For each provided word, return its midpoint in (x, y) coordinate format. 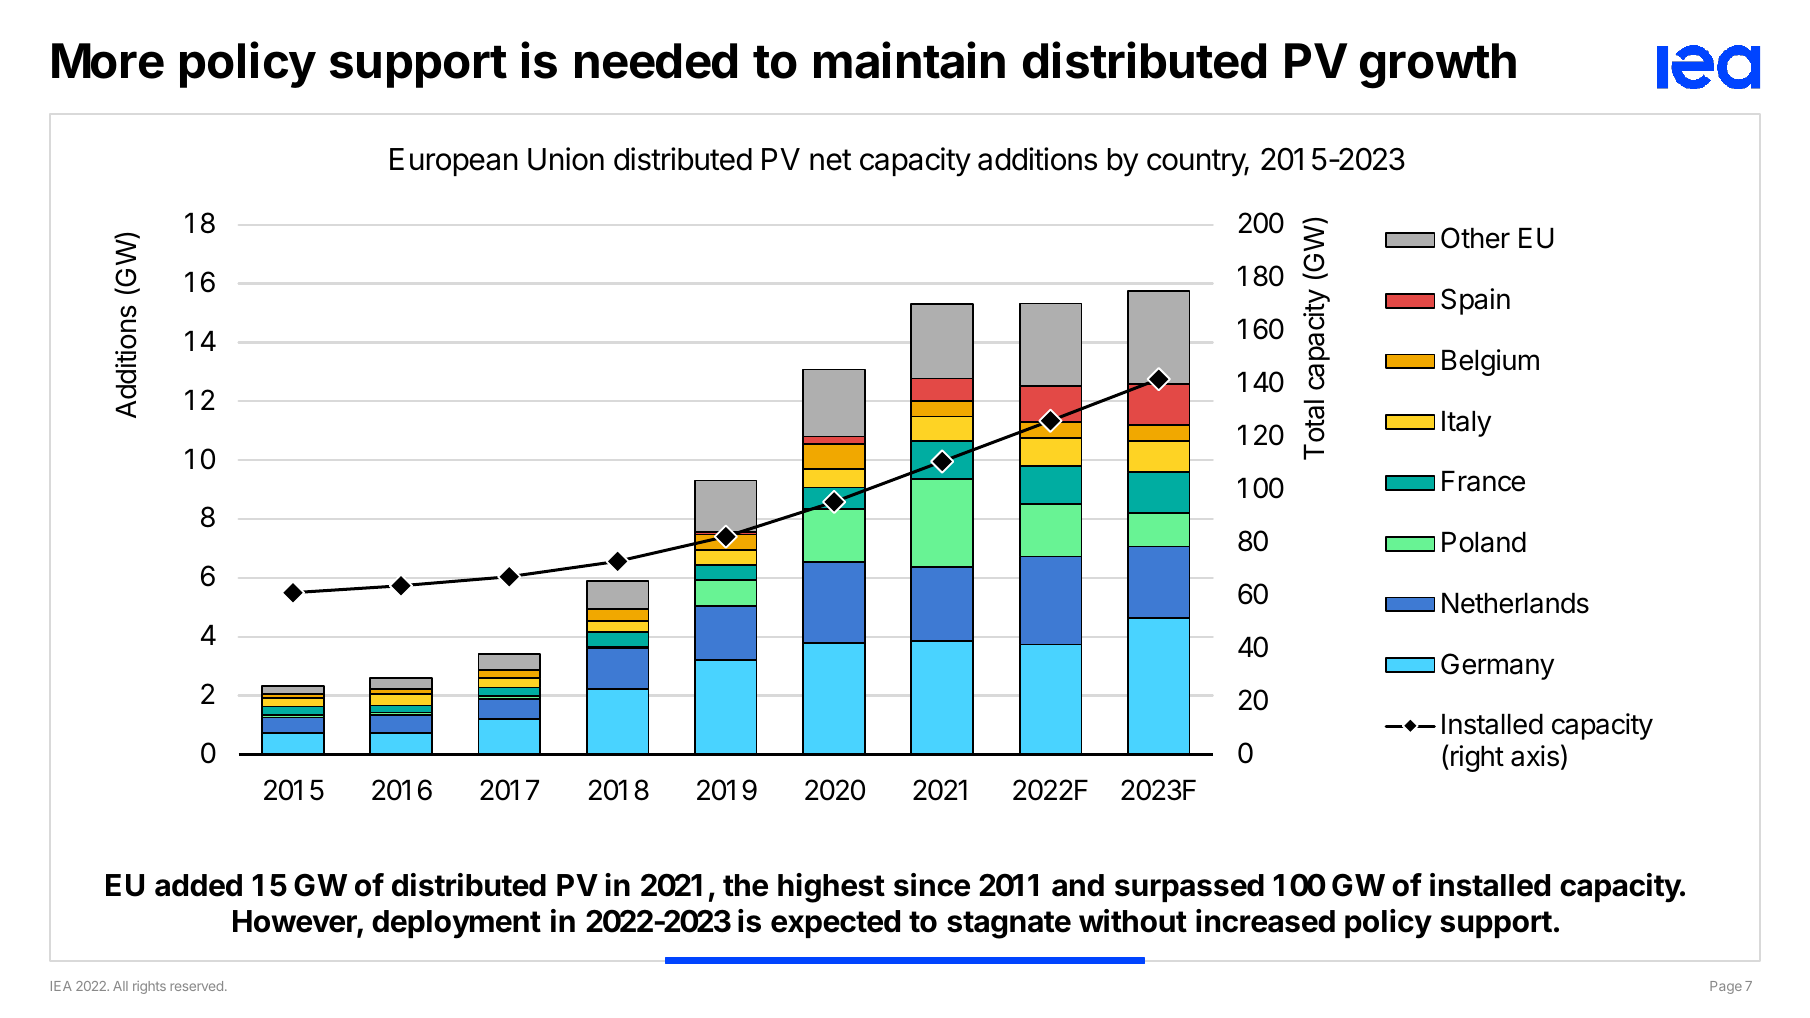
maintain (909, 60)
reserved (196, 986)
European (454, 162)
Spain (1475, 301)
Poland (1484, 542)
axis (1535, 756)
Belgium (1490, 362)
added (198, 885)
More (108, 61)
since (932, 885)
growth (1438, 66)
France (1483, 481)
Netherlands (1515, 603)
